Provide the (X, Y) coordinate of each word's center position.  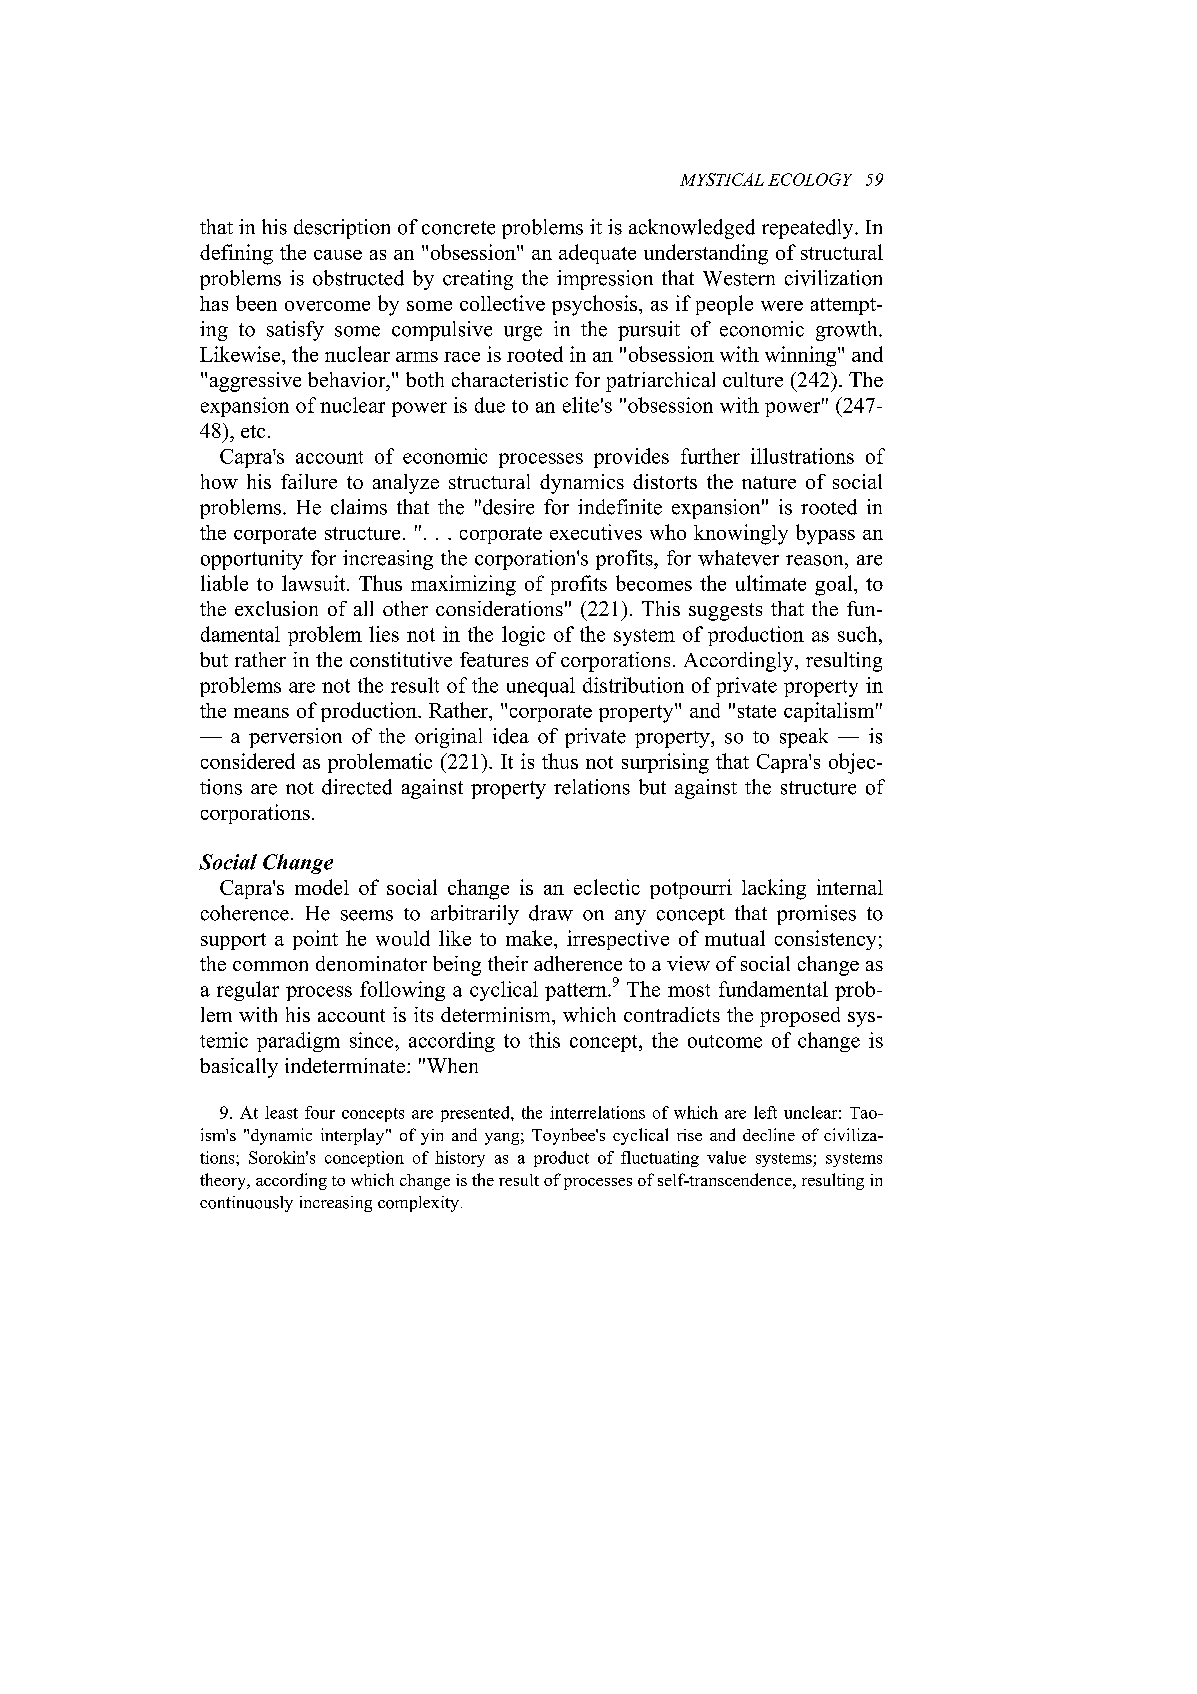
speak (804, 738)
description (342, 229)
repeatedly (809, 229)
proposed (800, 1017)
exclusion (276, 608)
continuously (246, 1204)
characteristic (510, 379)
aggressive (255, 382)
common (270, 966)
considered (248, 761)
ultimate (771, 583)
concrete (458, 228)
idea (511, 736)
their (508, 963)
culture (753, 379)
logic (523, 636)
